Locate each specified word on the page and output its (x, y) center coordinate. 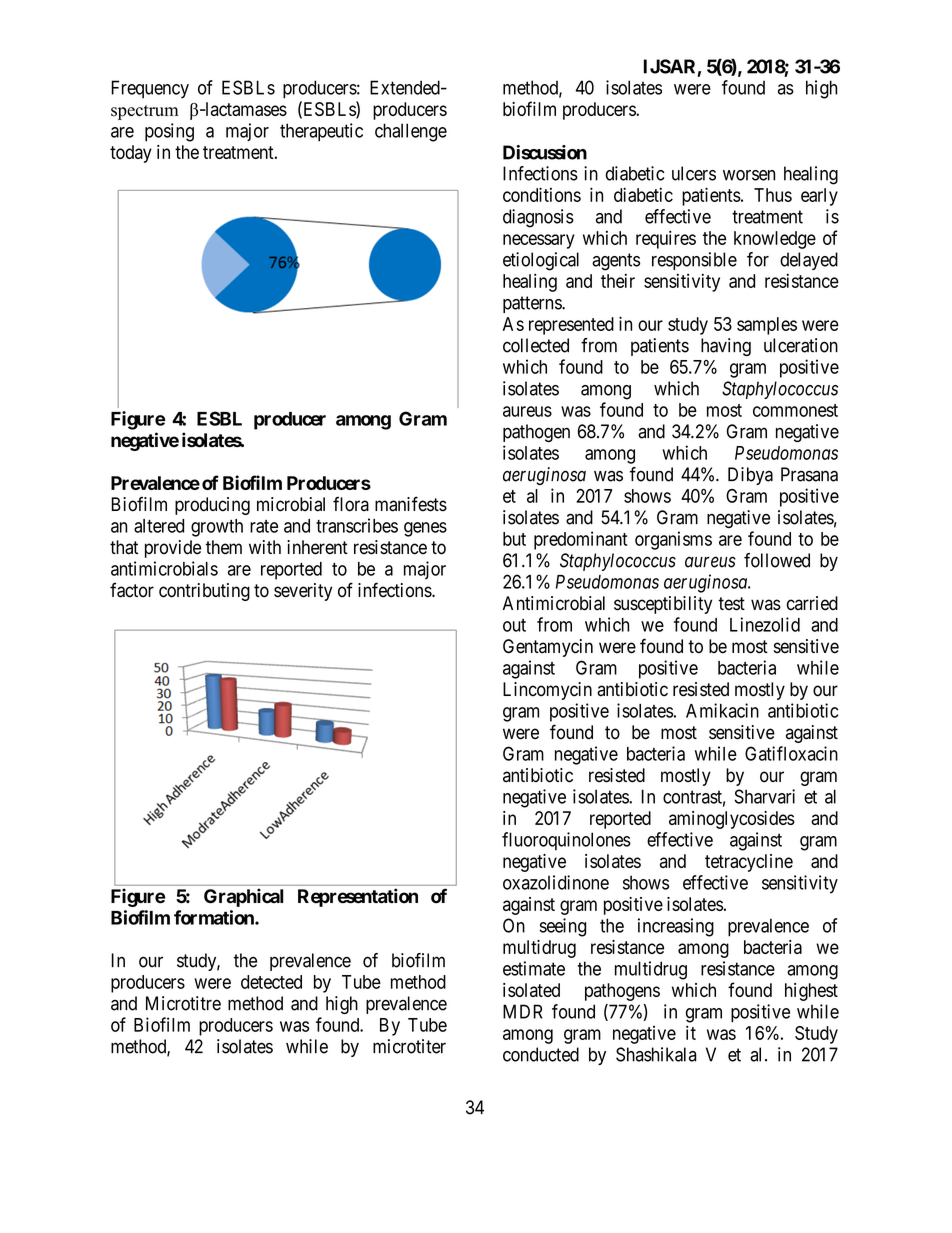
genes (425, 529)
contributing (204, 592)
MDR (522, 1011)
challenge (411, 132)
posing (169, 132)
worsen (749, 175)
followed (777, 560)
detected (271, 982)
